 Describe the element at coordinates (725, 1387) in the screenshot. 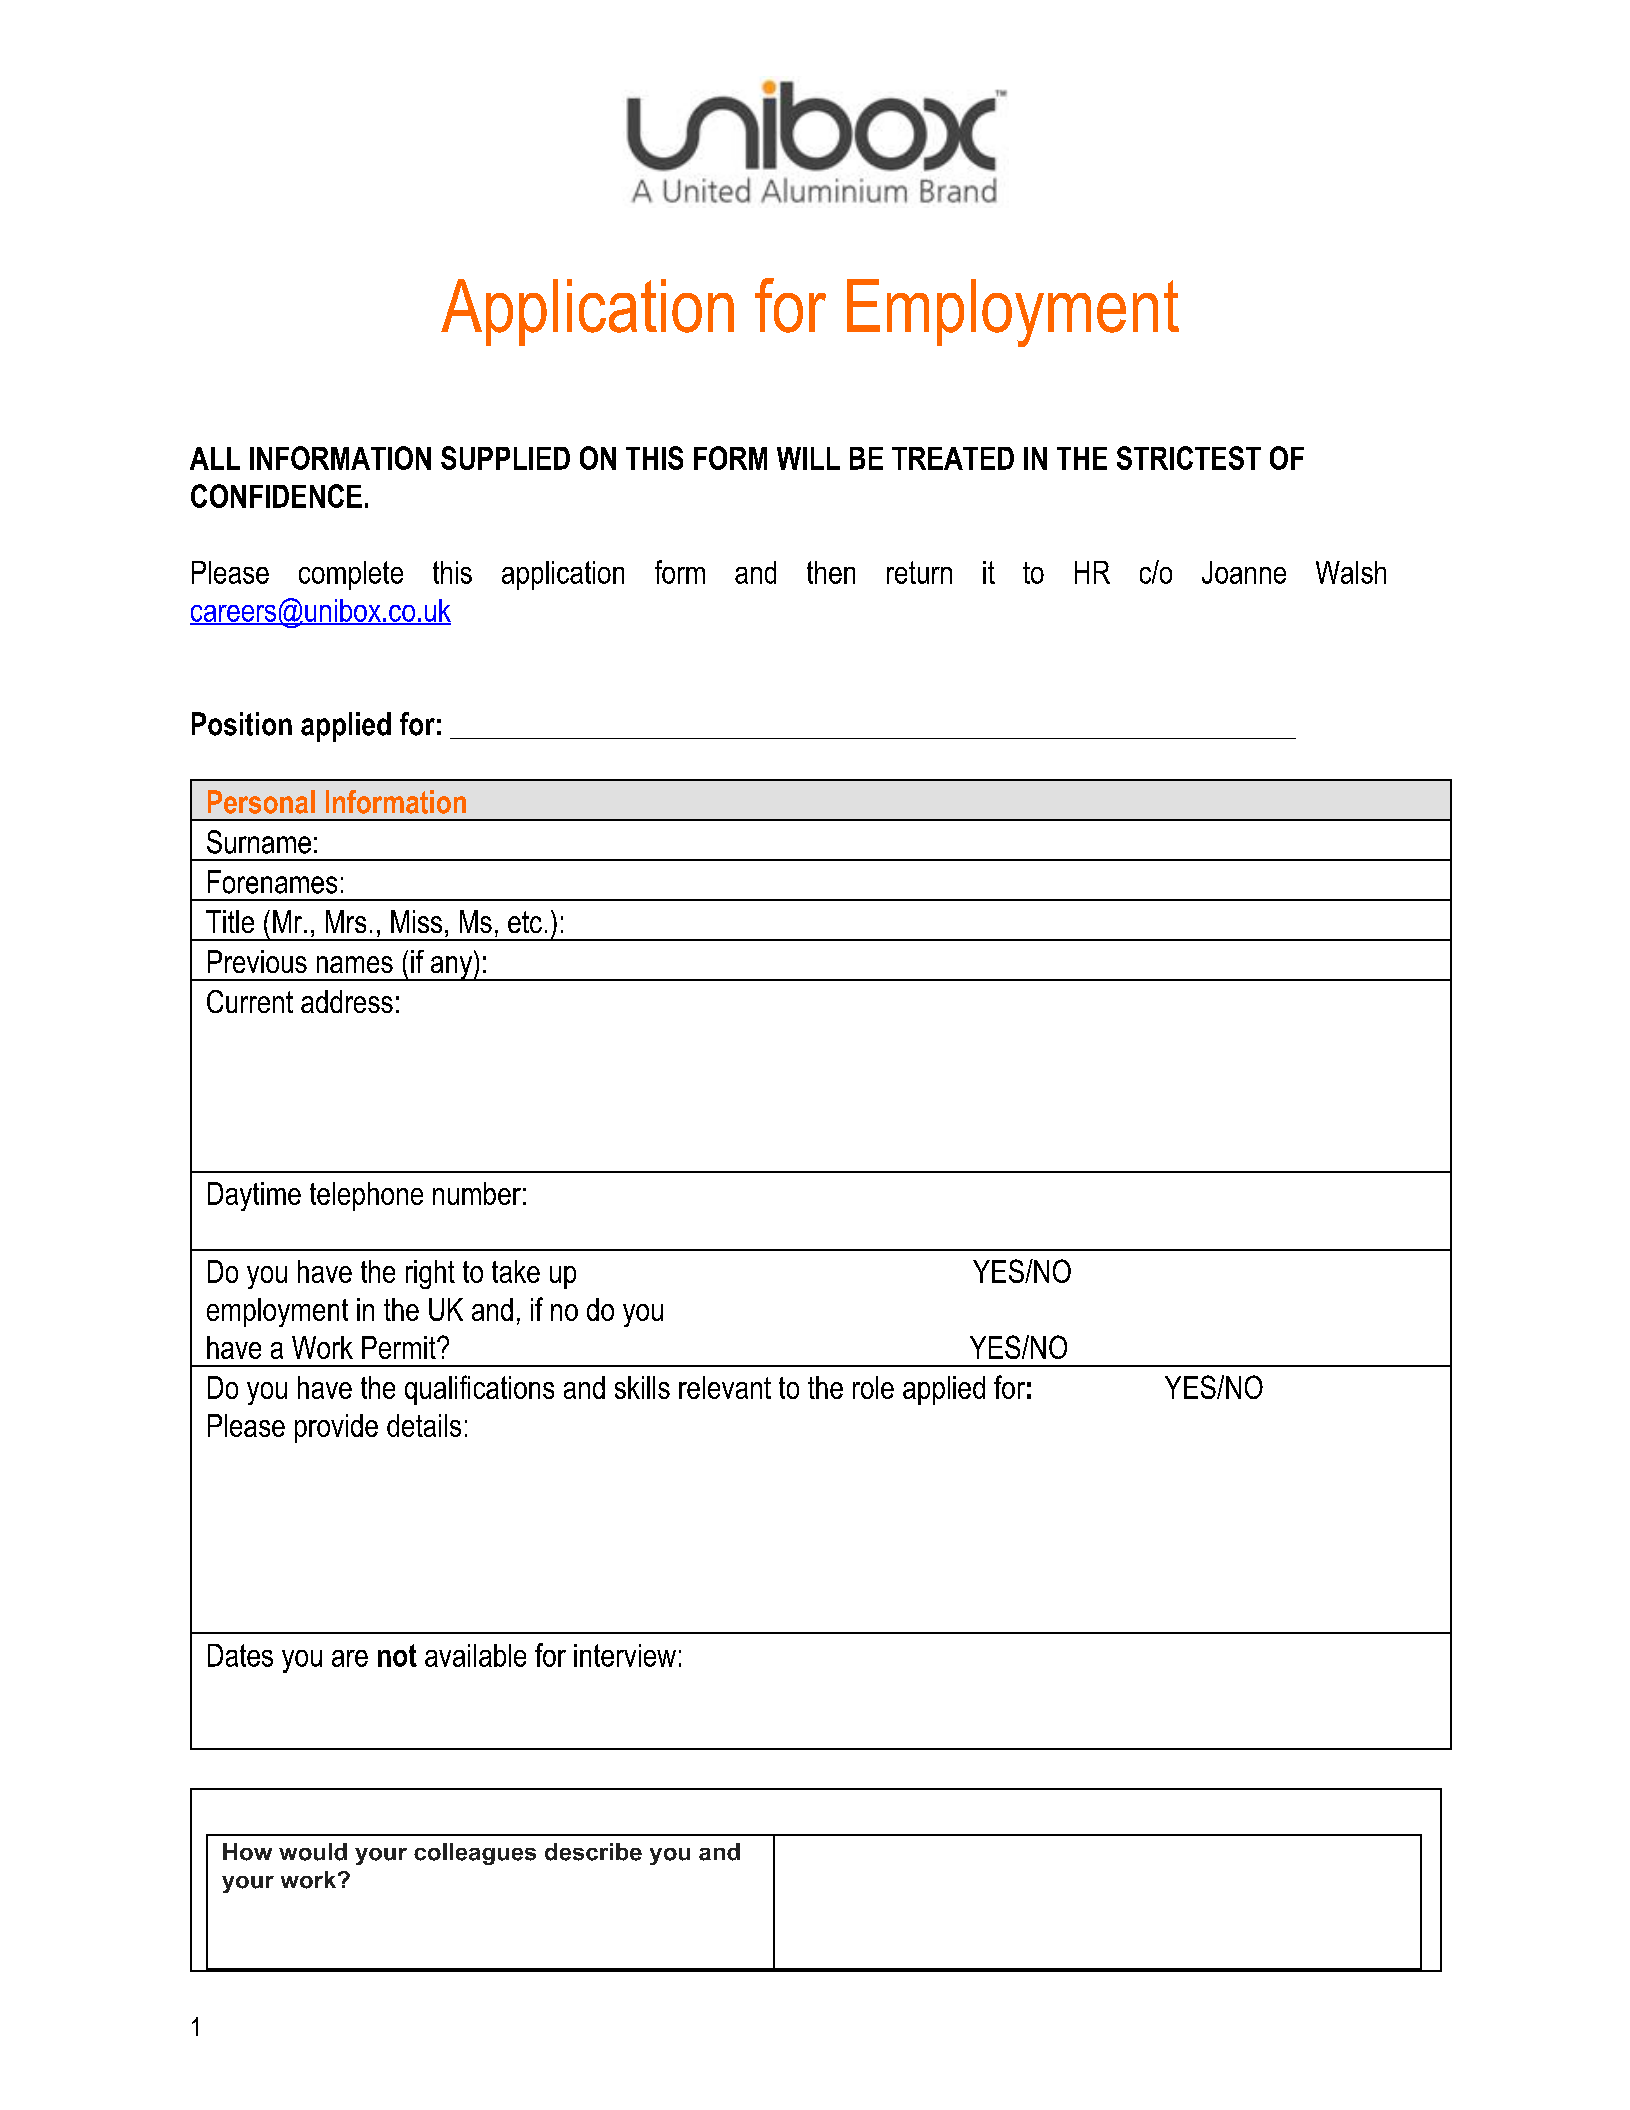

I see `relevant` at that location.
